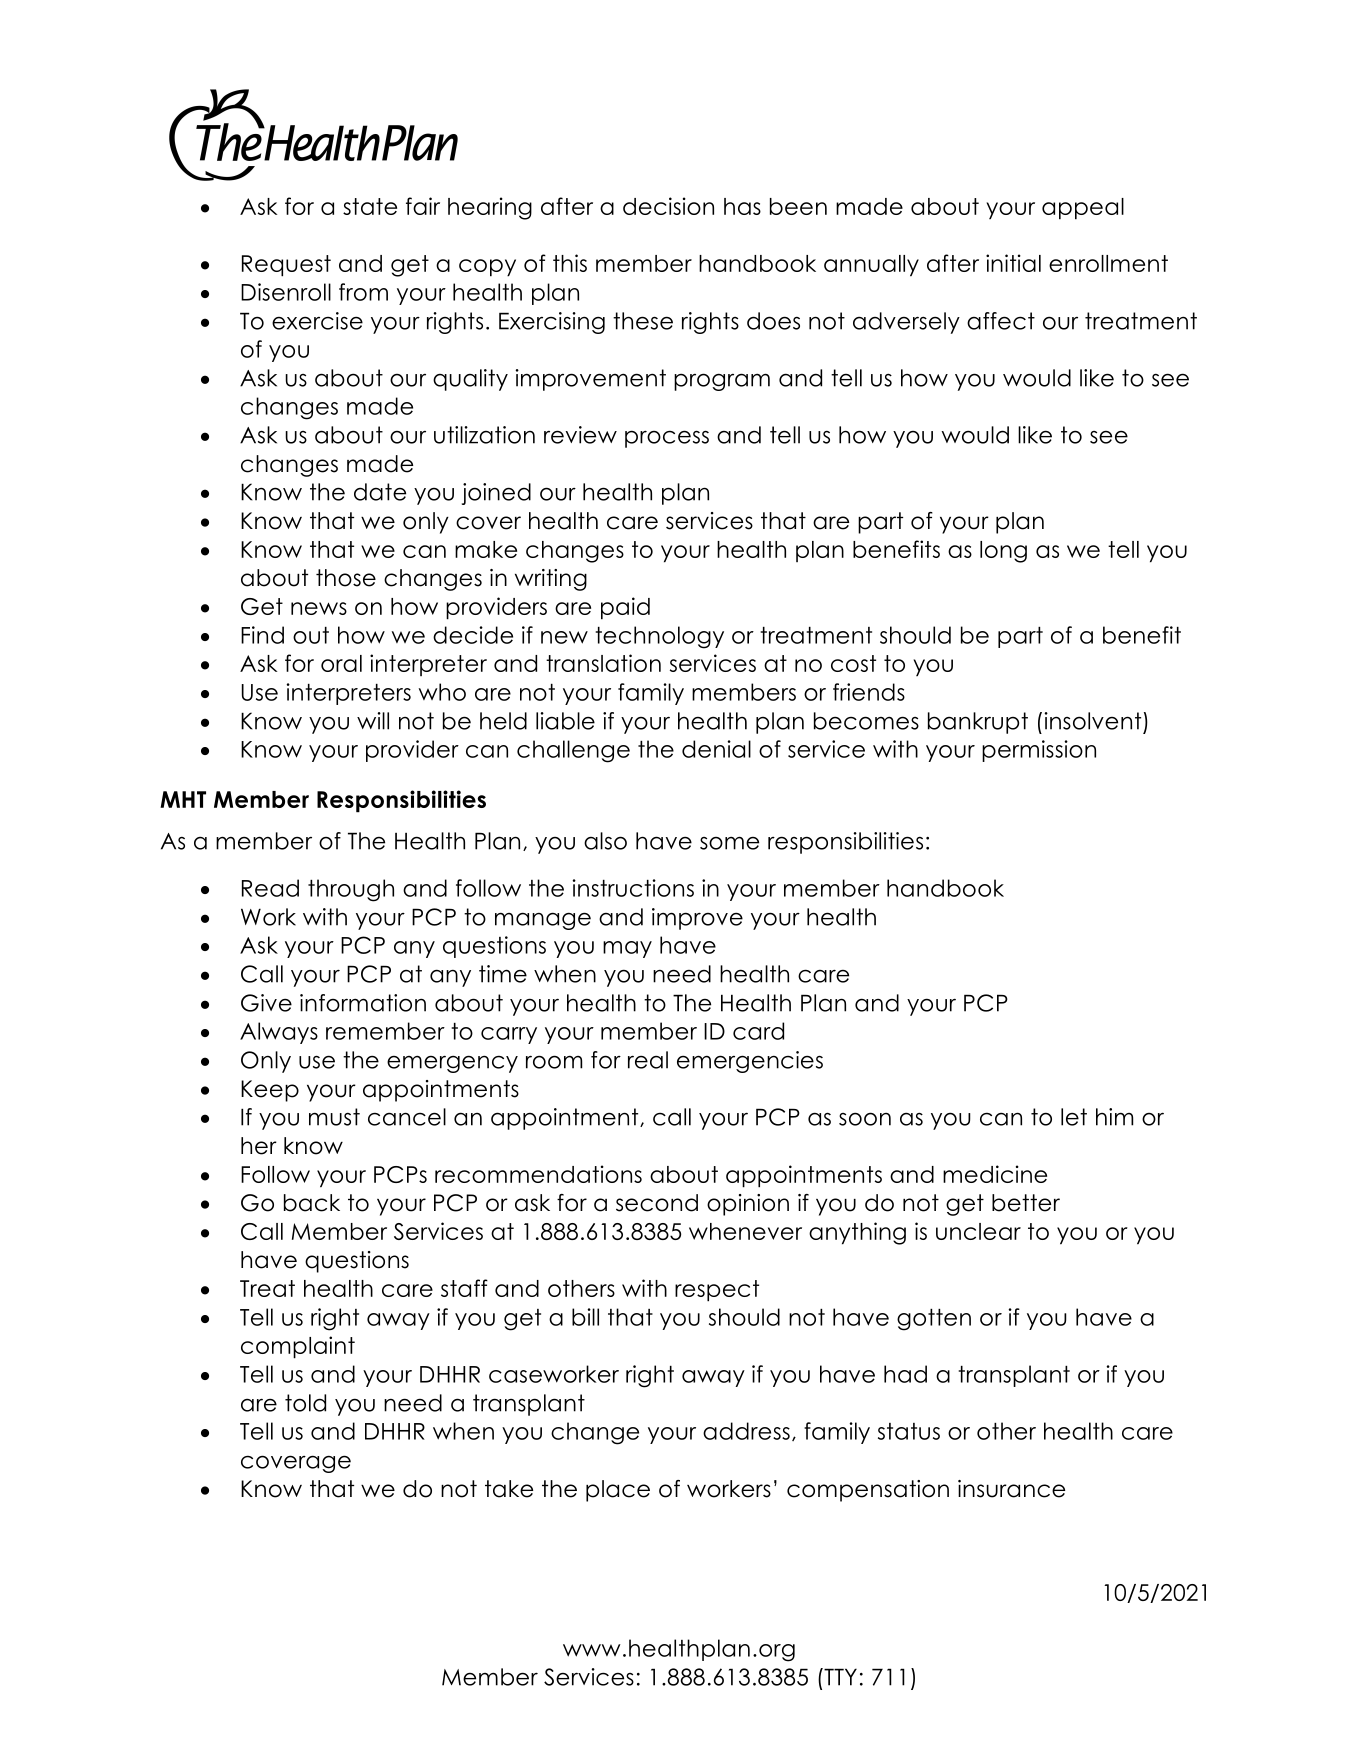 Image resolution: width=1359 pixels, height=1758 pixels. I want to click on respect, so click(717, 1291).
